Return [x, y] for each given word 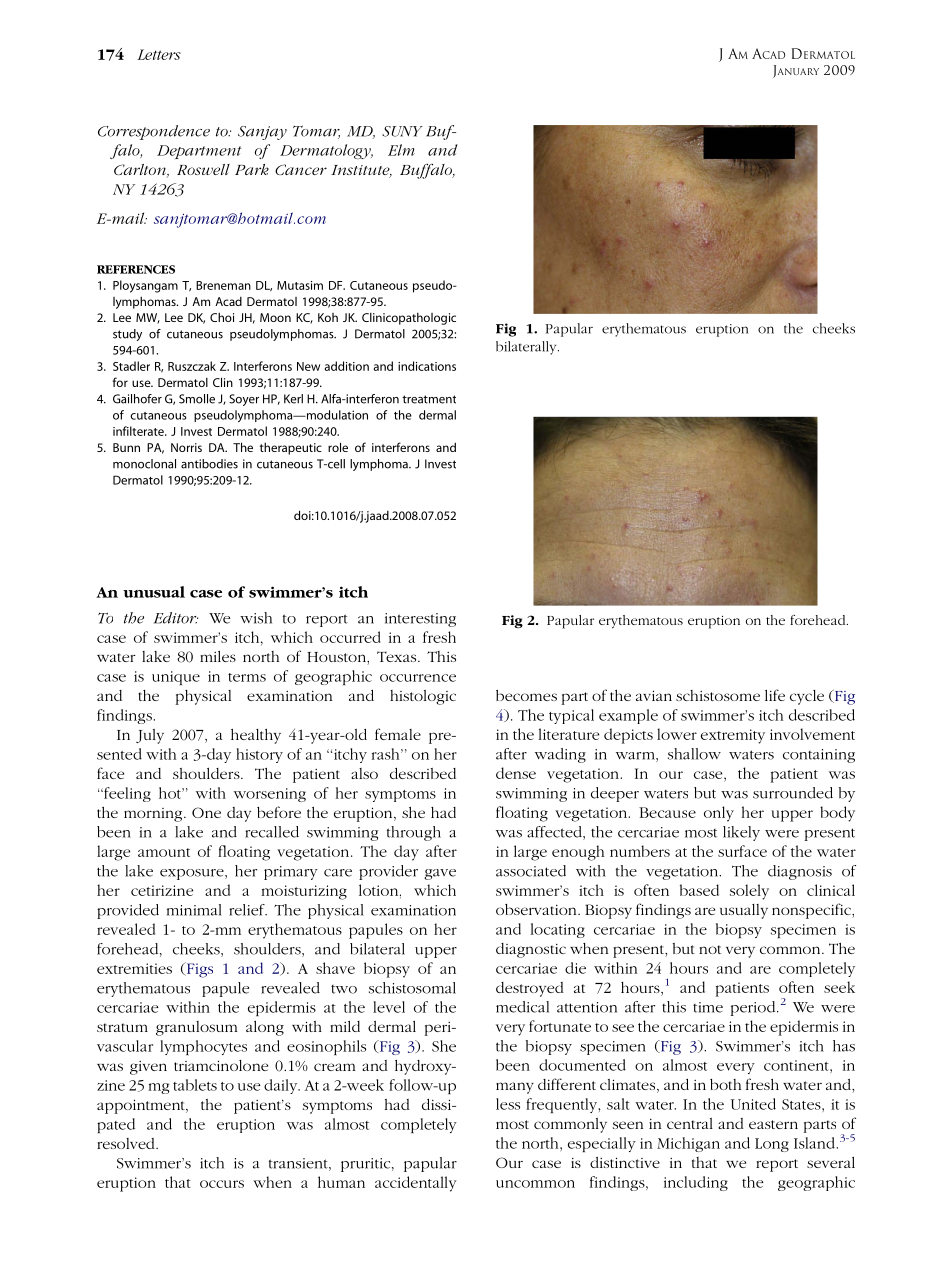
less [508, 1104]
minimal [194, 910]
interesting [420, 620]
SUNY [402, 131]
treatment [429, 399]
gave [440, 874]
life [775, 695]
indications [427, 366]
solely [749, 892]
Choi [222, 317]
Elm [401, 150]
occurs [222, 1184]
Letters [159, 54]
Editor [176, 618]
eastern [773, 1124]
